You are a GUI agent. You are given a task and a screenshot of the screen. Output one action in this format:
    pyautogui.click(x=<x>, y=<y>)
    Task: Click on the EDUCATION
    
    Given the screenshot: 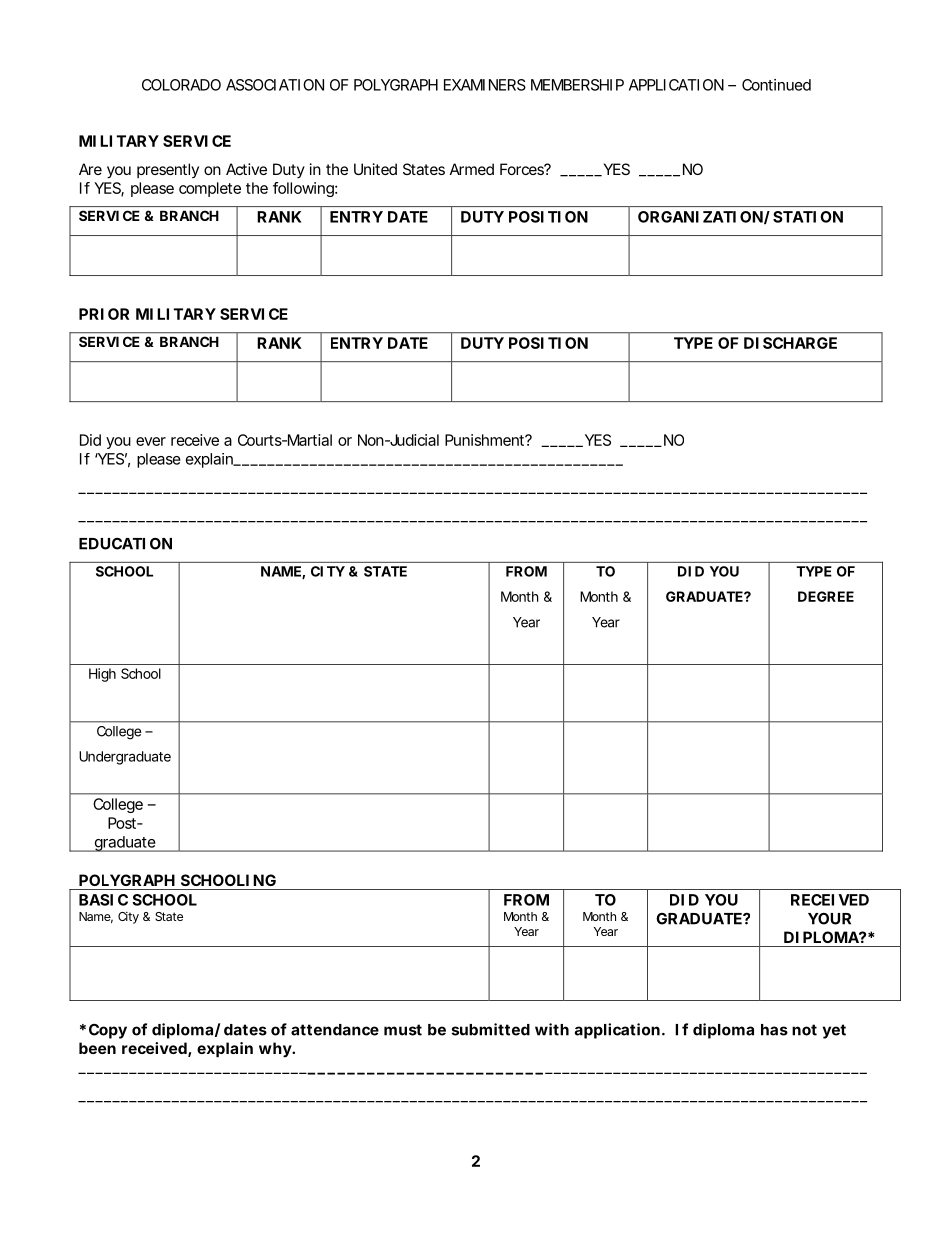 What is the action you would take?
    pyautogui.click(x=125, y=543)
